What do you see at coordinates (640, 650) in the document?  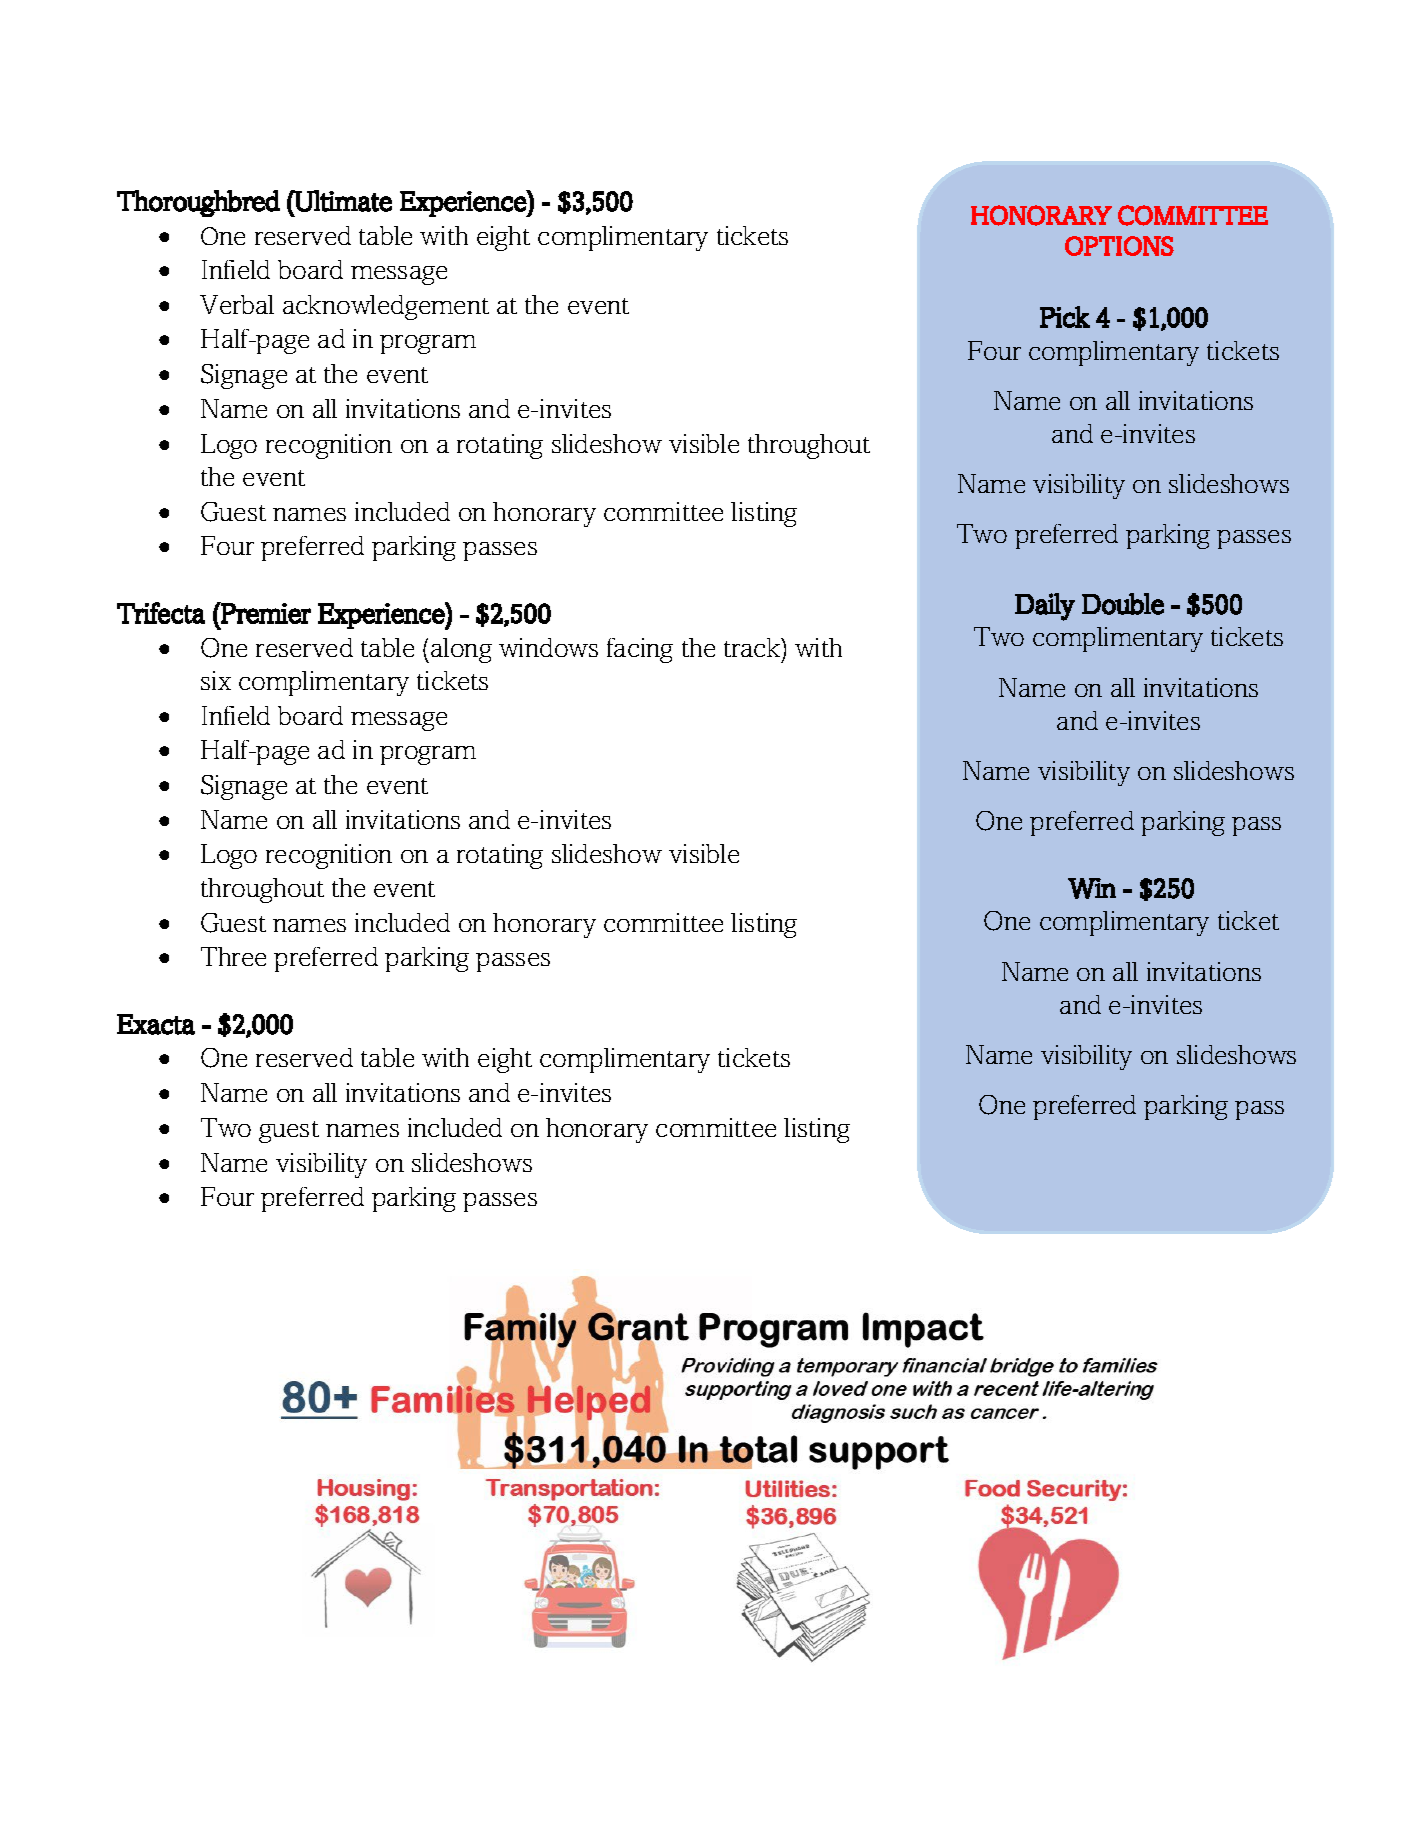 I see `facing` at bounding box center [640, 650].
